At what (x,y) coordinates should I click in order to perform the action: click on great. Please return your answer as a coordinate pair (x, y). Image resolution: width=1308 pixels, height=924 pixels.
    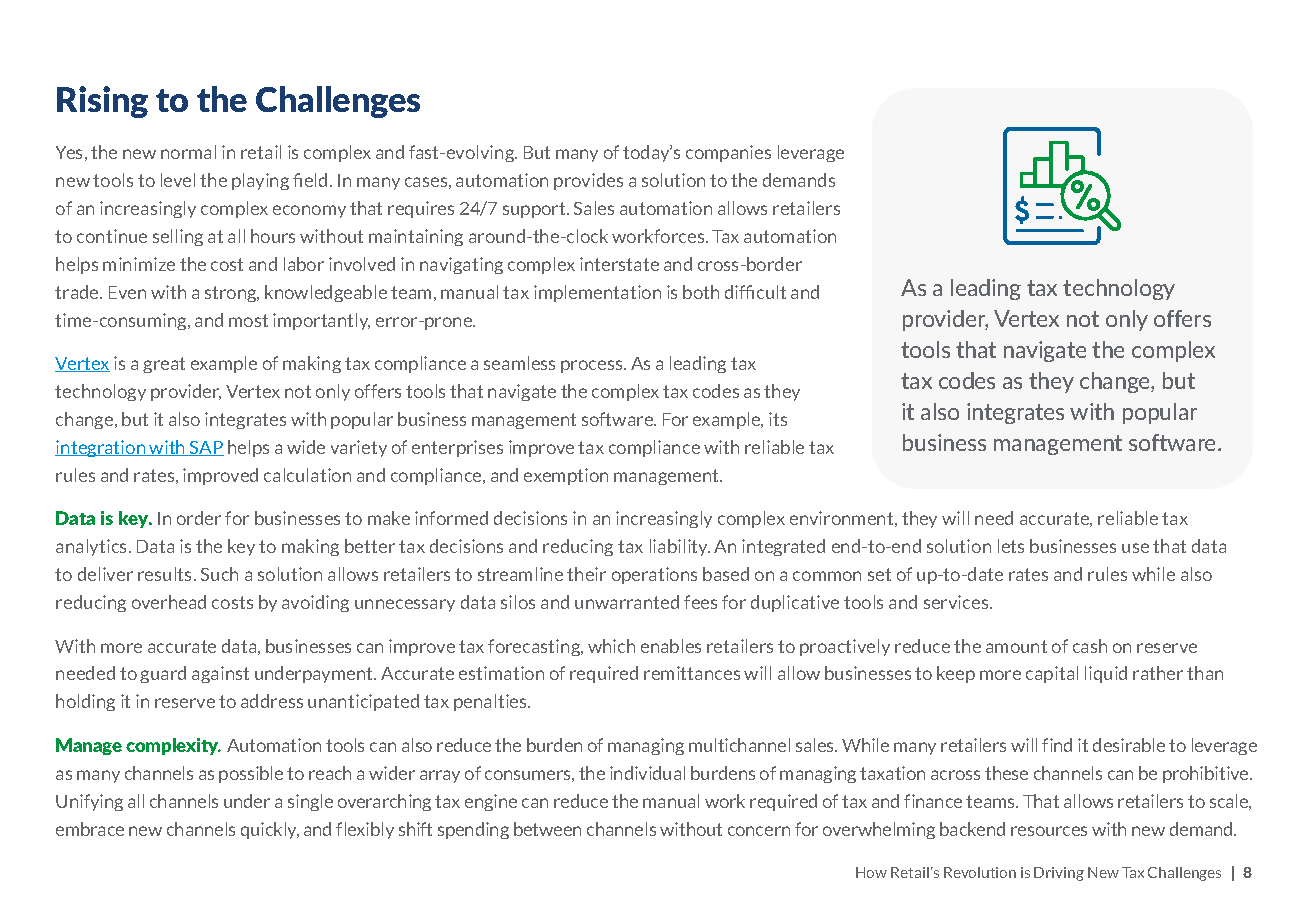
    Looking at the image, I should click on (164, 365).
